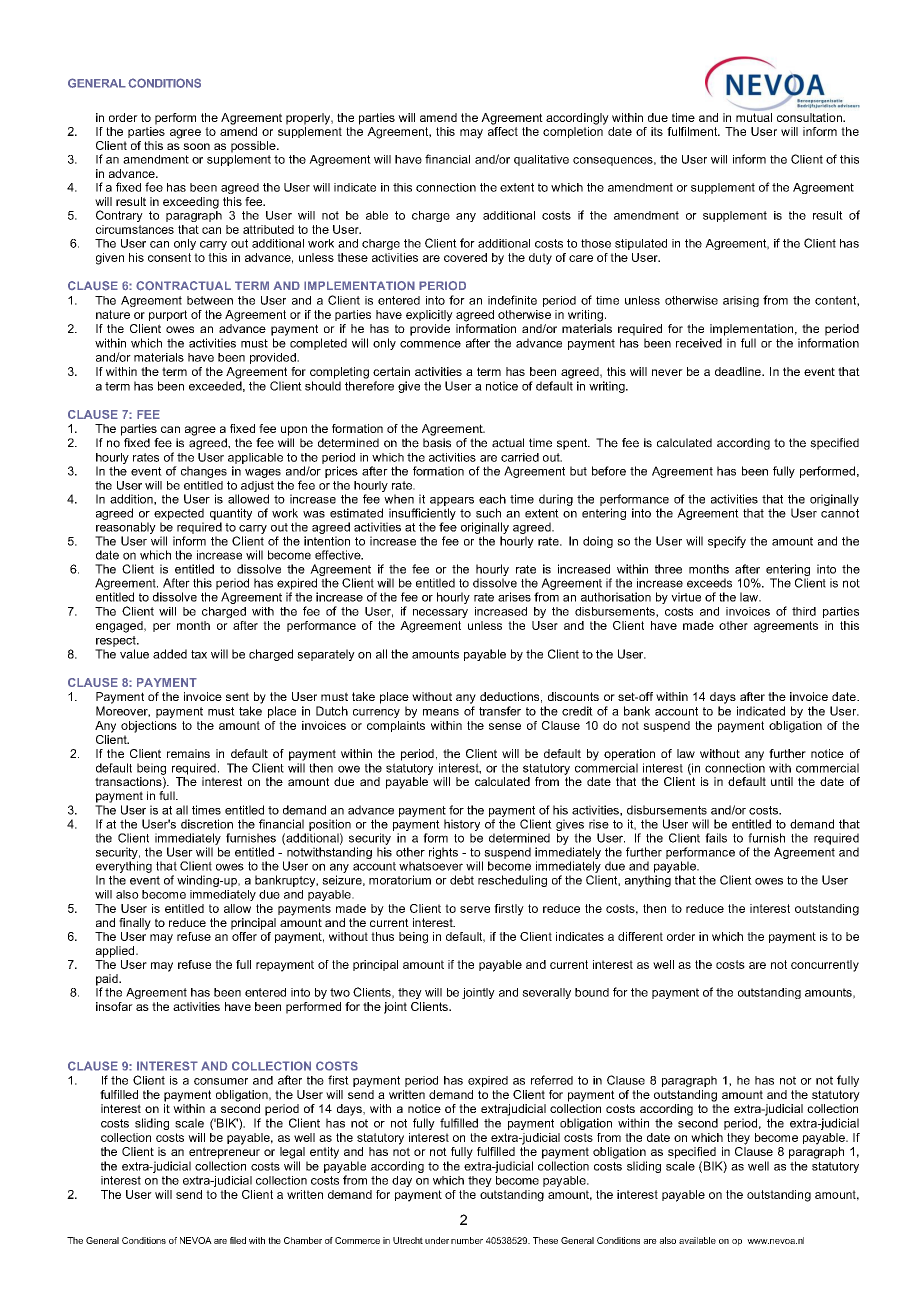 Image resolution: width=924 pixels, height=1308 pixels. I want to click on soon, so click(196, 146).
